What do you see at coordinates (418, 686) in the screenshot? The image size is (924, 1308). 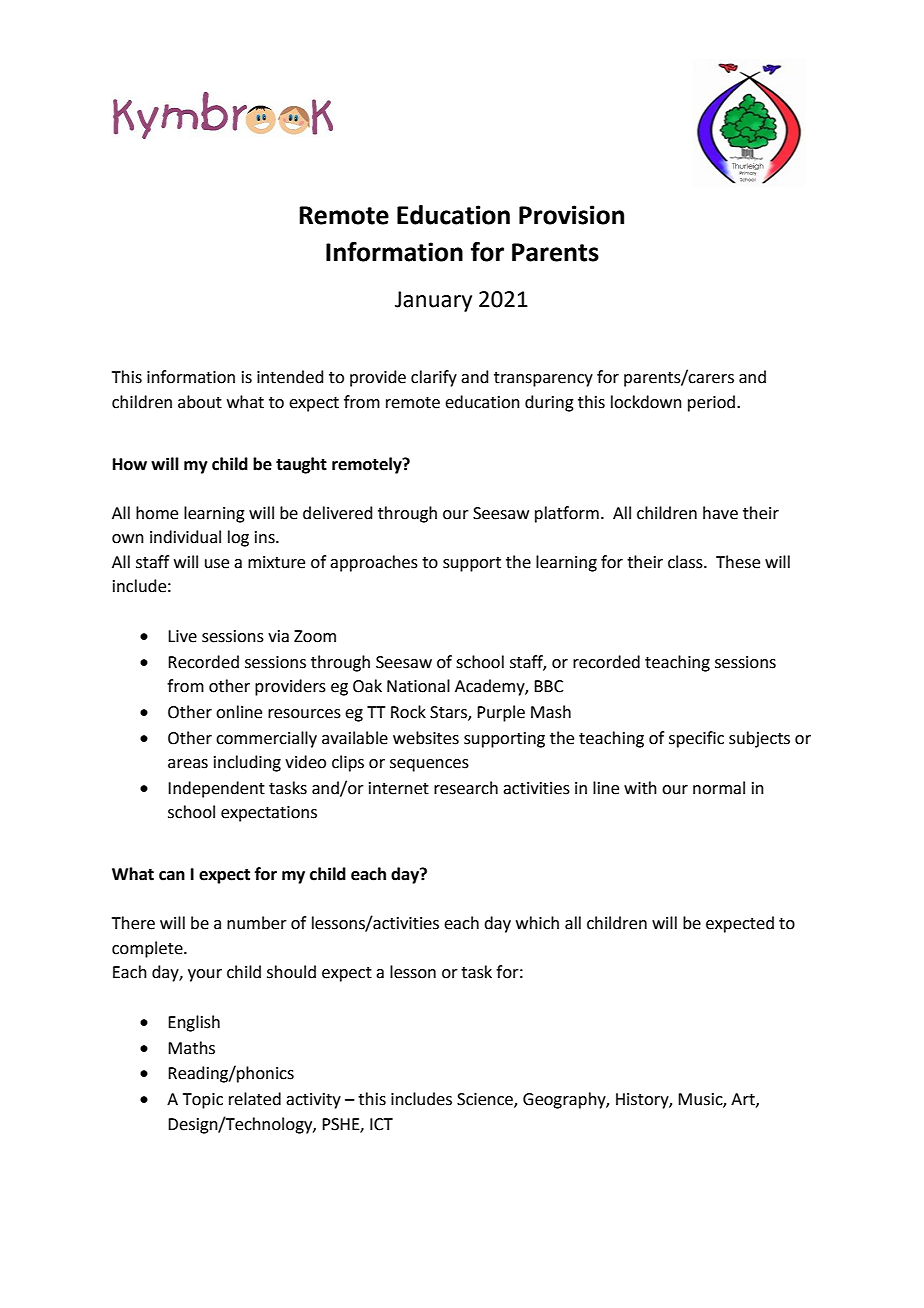 I see `National` at bounding box center [418, 686].
